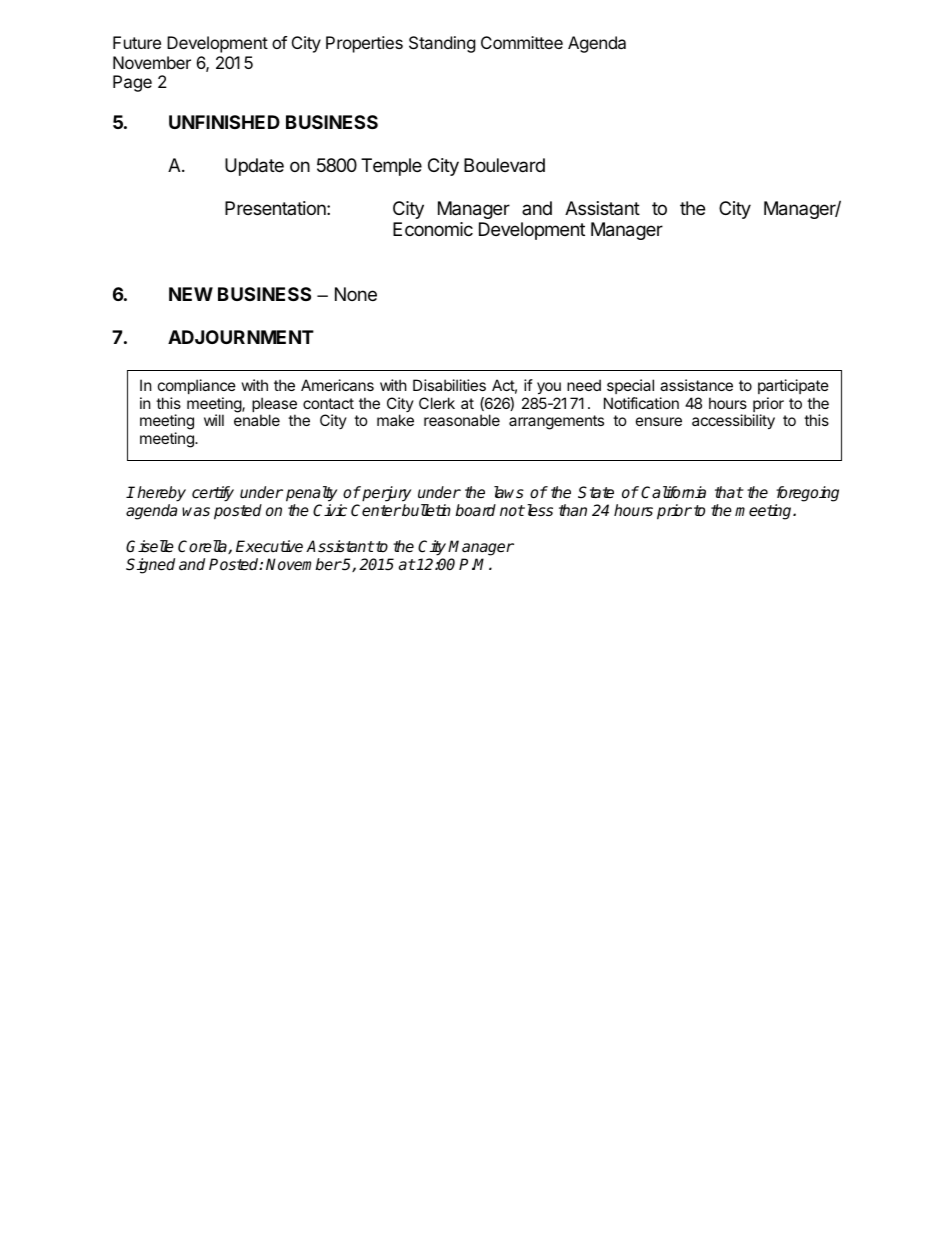  Describe the element at coordinates (462, 420) in the document. I see `reasonable` at that location.
